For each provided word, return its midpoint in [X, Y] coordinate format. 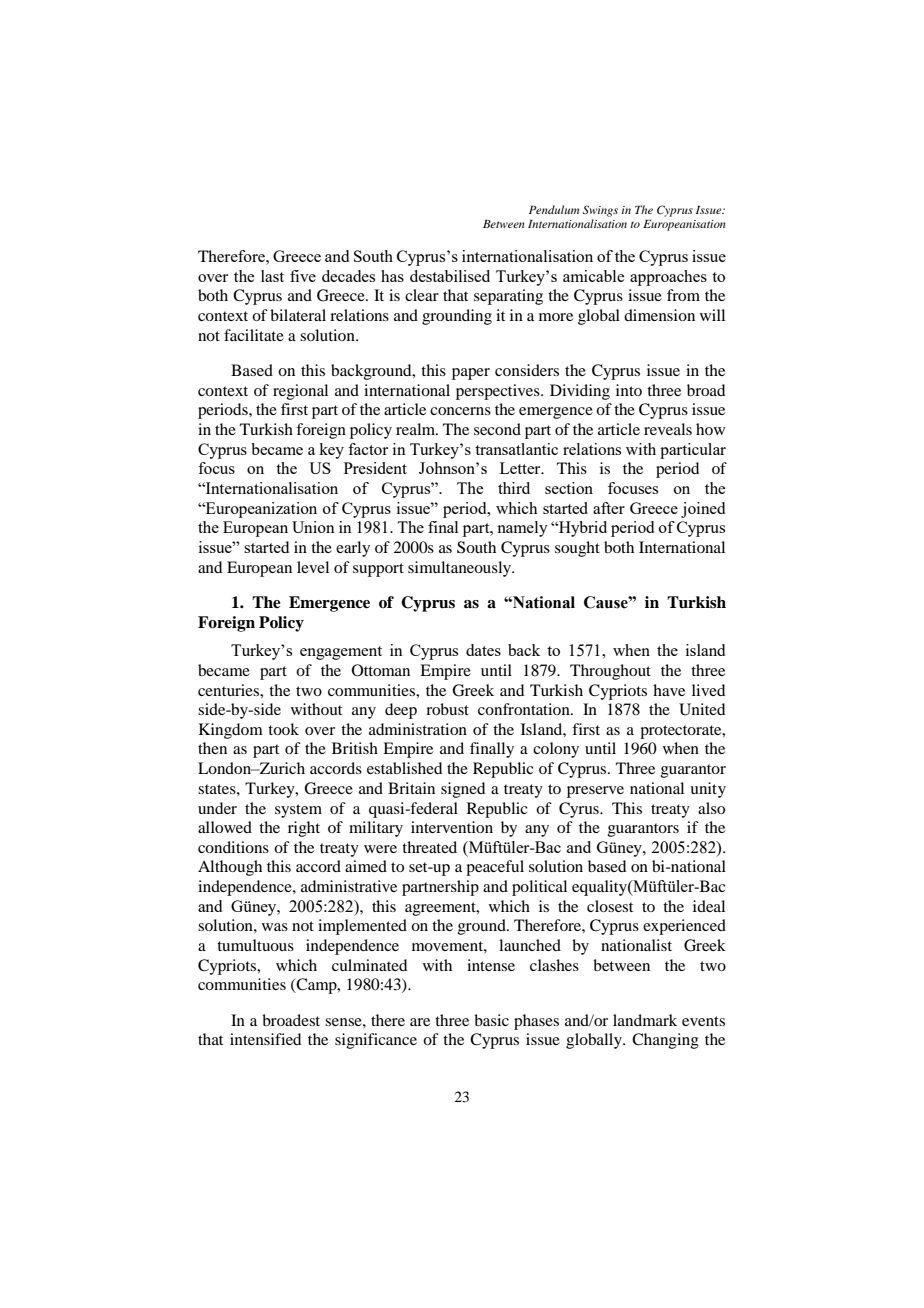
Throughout [610, 672]
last [272, 276]
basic [491, 1020]
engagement [341, 653]
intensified [265, 1039]
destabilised [450, 276]
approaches [668, 278]
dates [483, 650]
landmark [645, 1020]
